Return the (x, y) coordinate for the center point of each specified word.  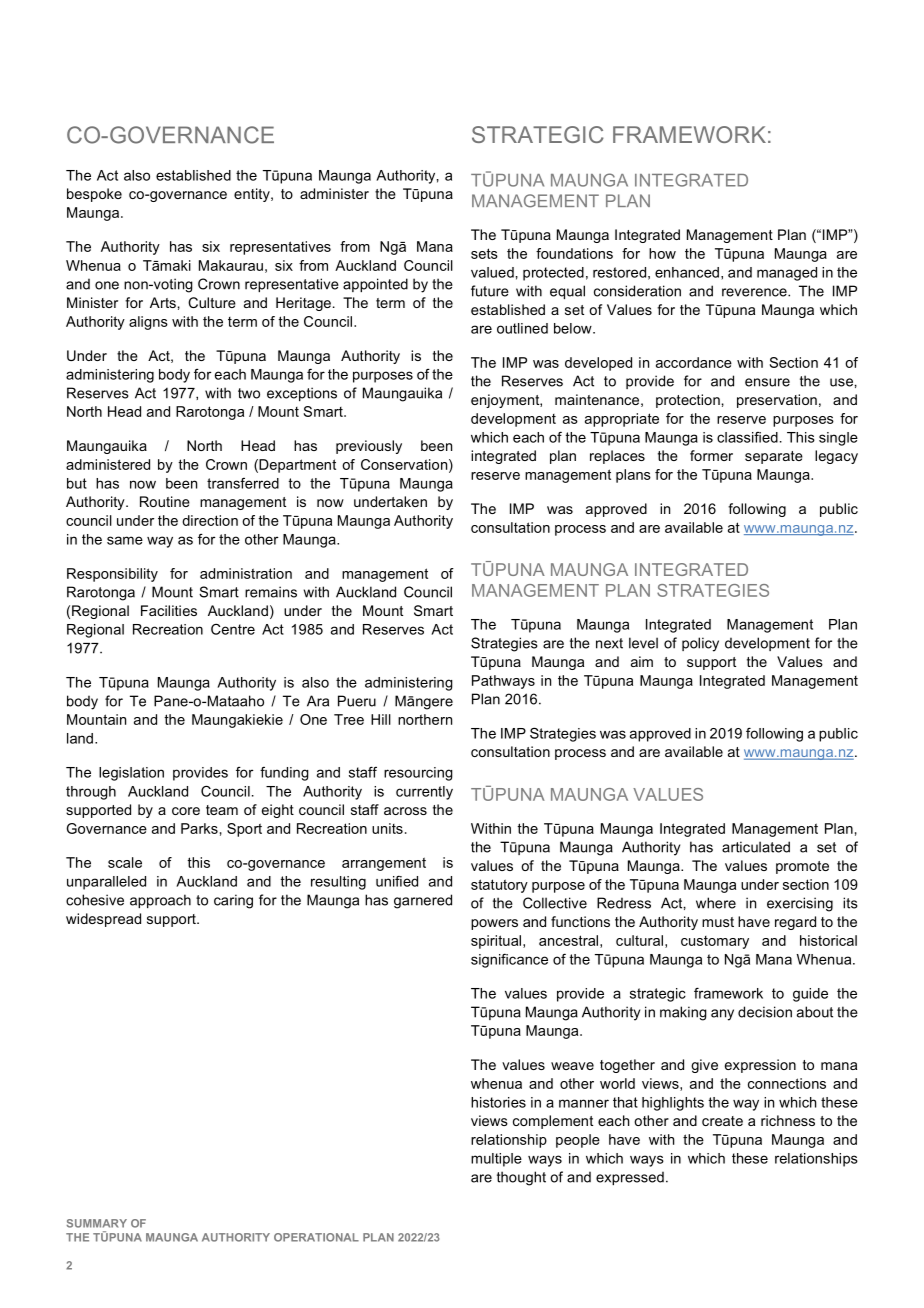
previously (369, 447)
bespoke (94, 195)
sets (484, 253)
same (125, 540)
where (716, 903)
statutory (499, 886)
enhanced (687, 272)
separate (774, 457)
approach (160, 901)
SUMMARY (97, 1223)
